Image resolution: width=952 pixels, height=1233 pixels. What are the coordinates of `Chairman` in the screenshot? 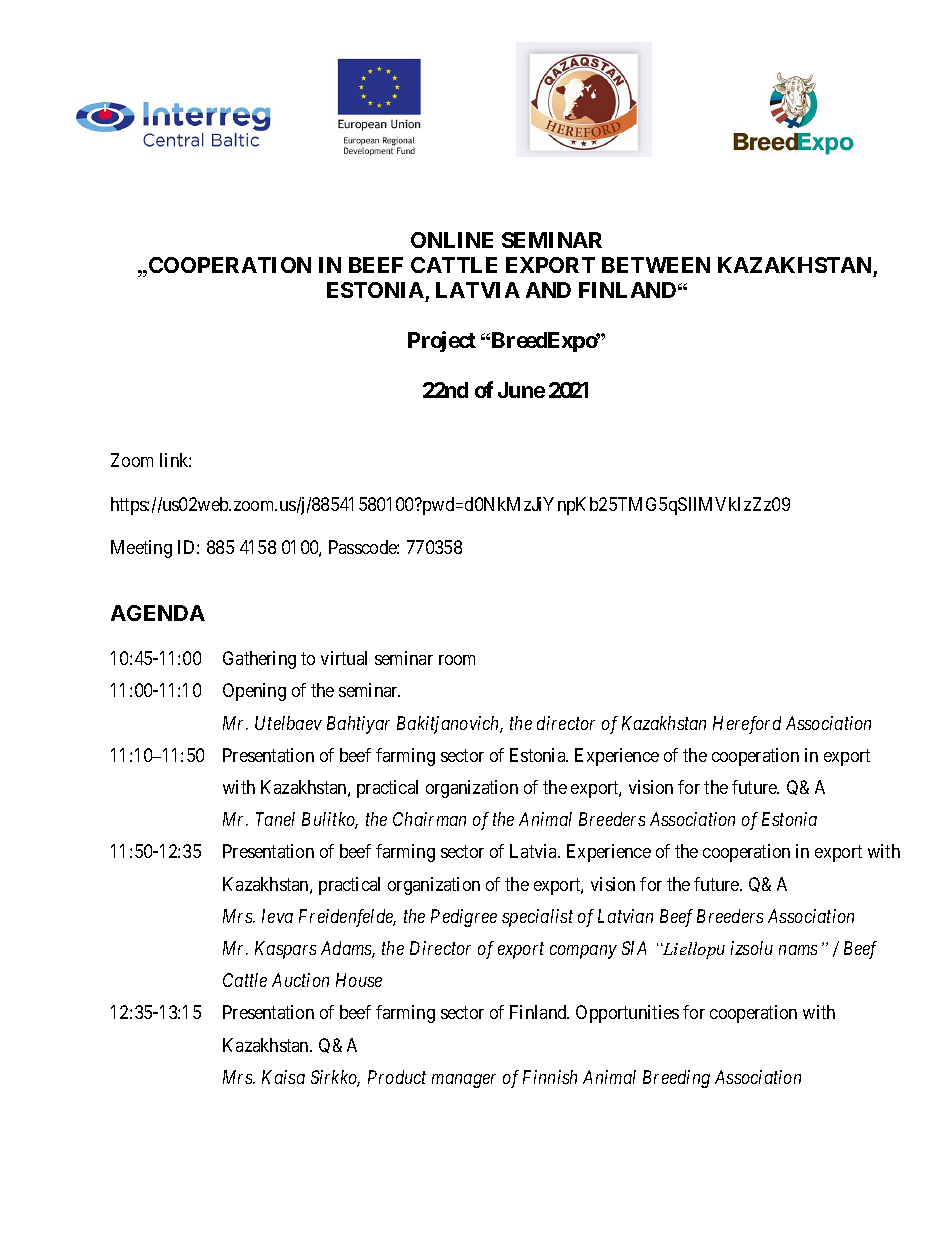 It's located at (429, 819).
